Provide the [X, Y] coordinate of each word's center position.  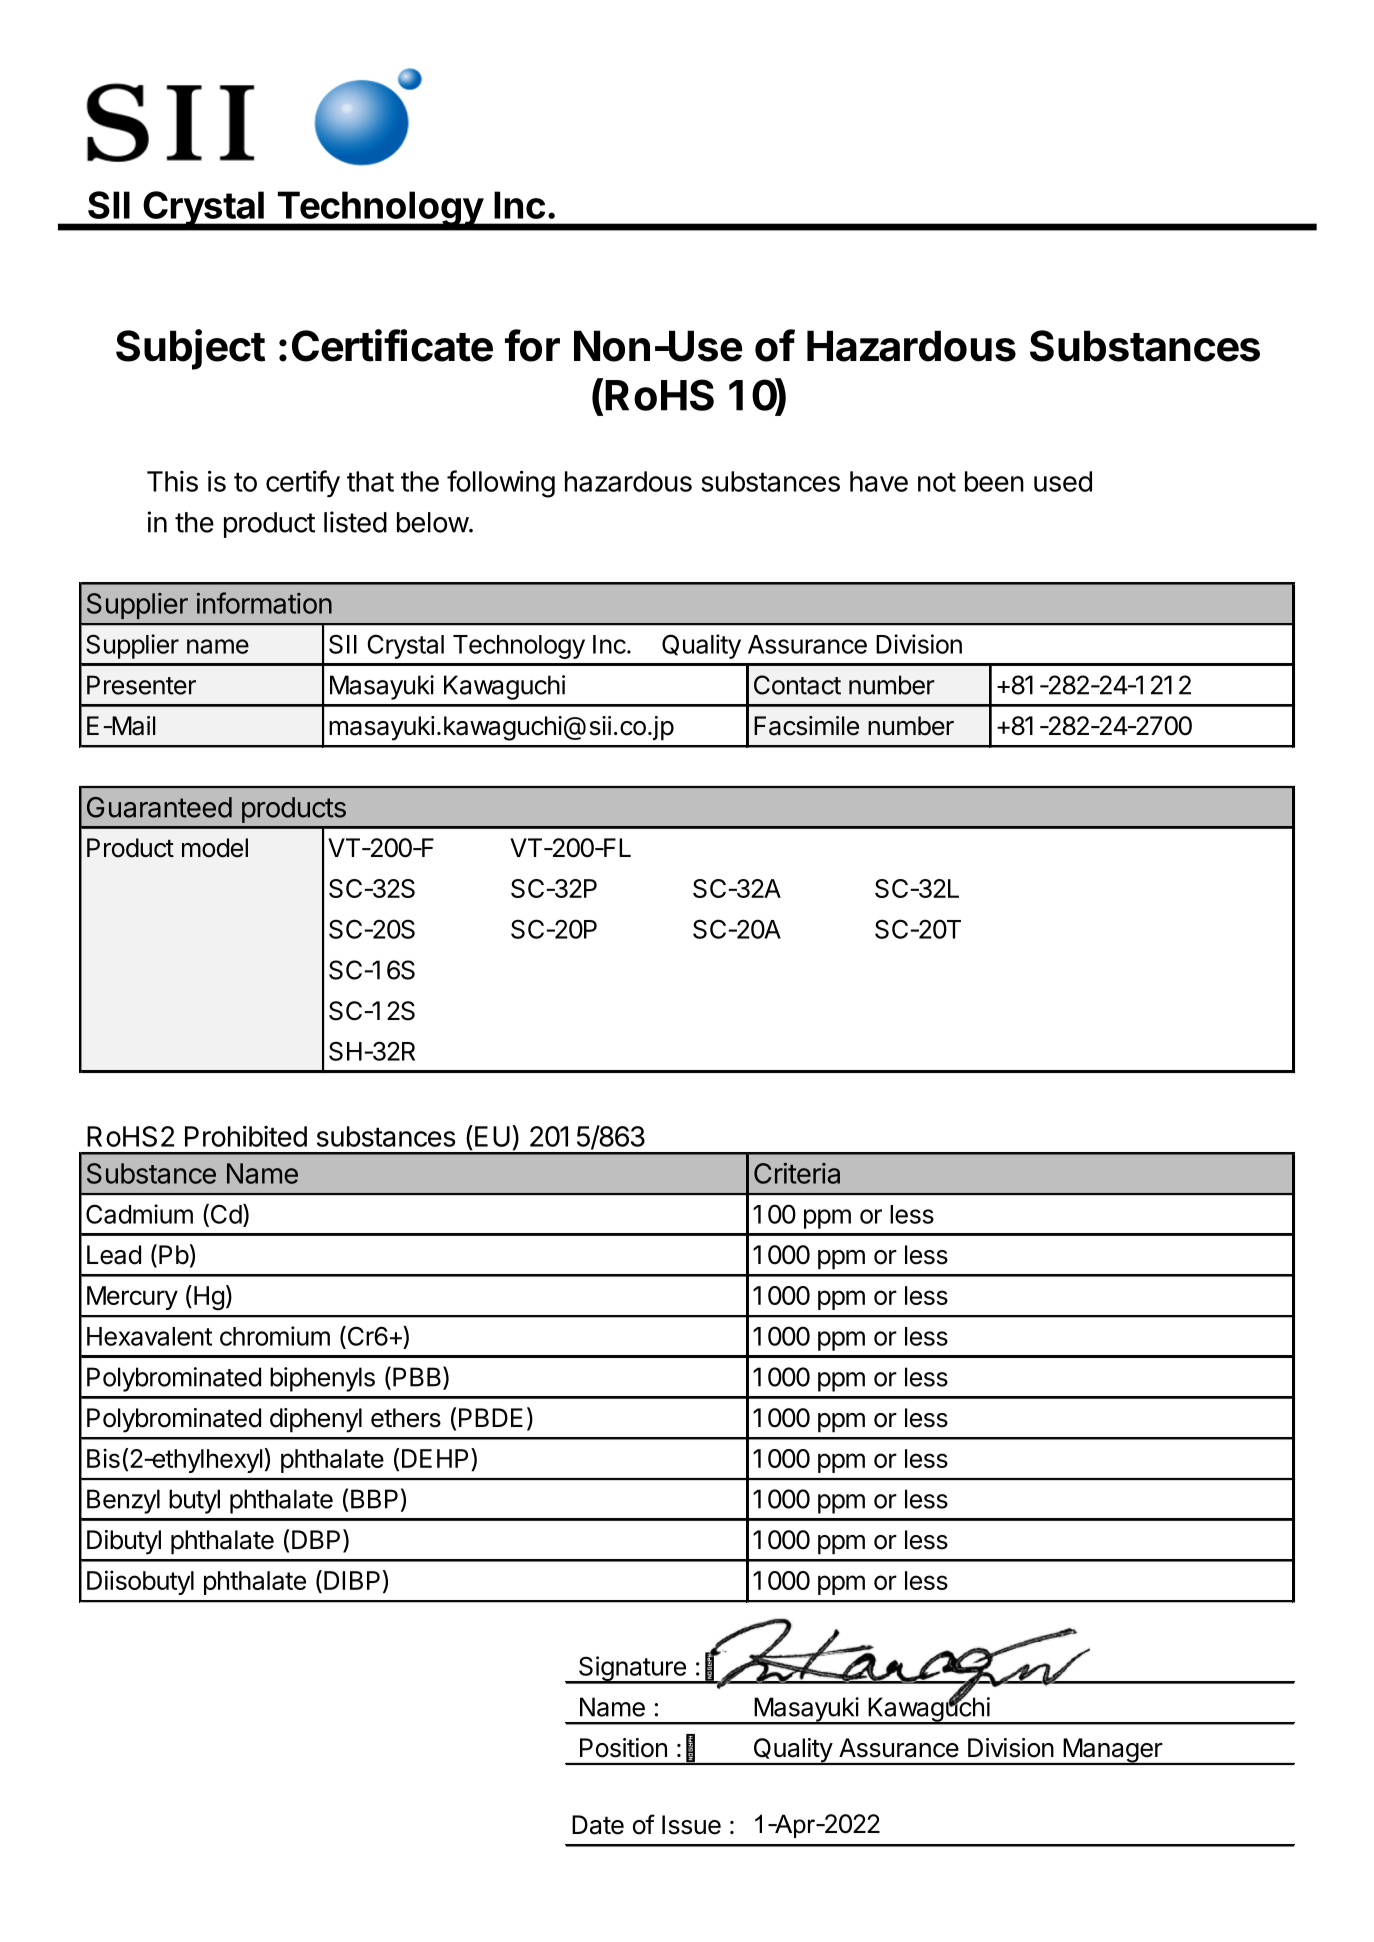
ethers [406, 1418]
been [994, 481]
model [215, 848]
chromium [275, 1336]
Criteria [797, 1173]
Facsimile [806, 726]
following [501, 484]
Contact [797, 685]
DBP [316, 1539]
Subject [190, 349]
